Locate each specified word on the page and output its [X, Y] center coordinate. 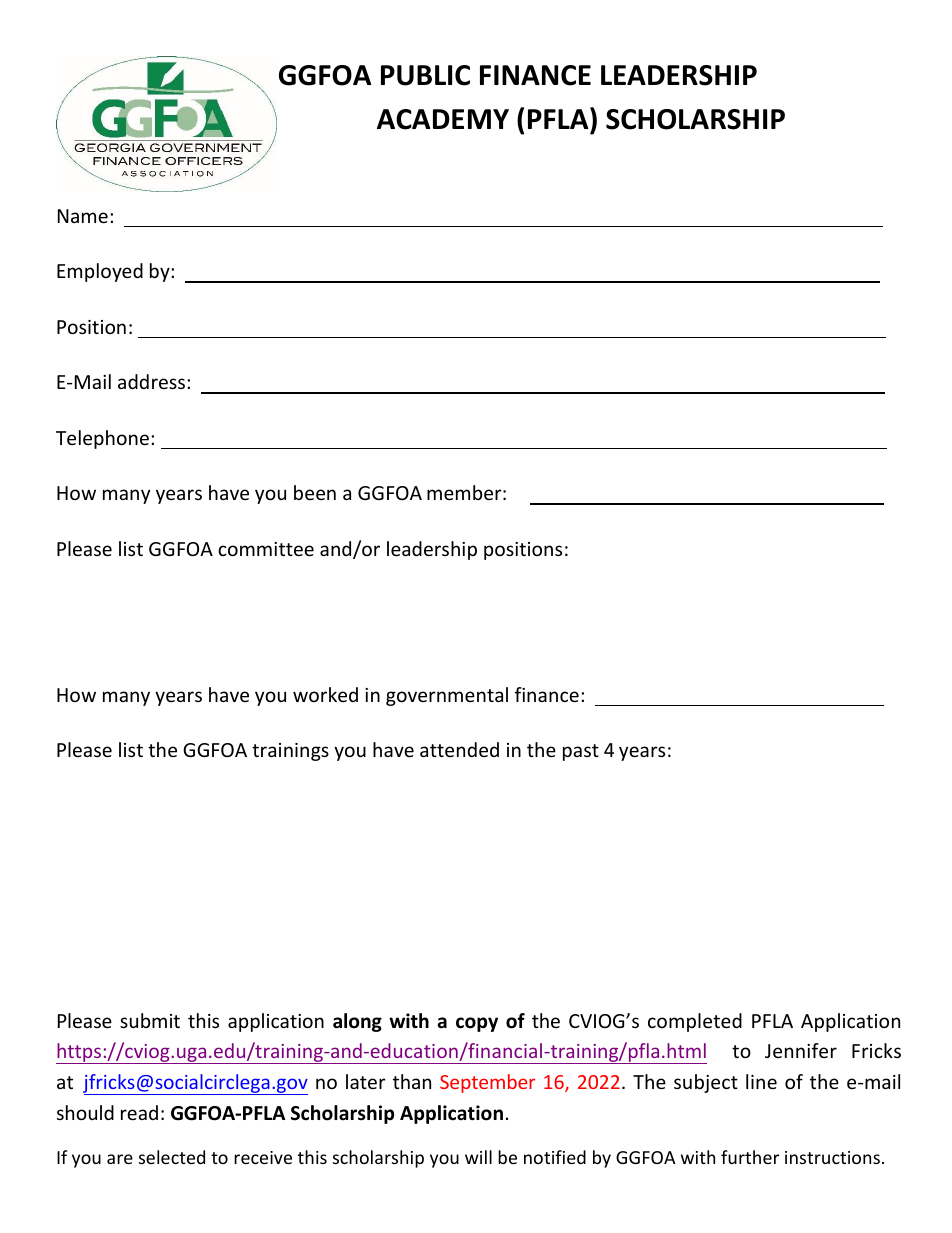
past [581, 752]
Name [83, 216]
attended [459, 749]
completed [695, 1022]
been [315, 492]
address [153, 381]
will [478, 1157]
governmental [447, 696]
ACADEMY [443, 119]
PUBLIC [425, 75]
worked [325, 694]
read [139, 1112]
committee [266, 549]
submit [150, 1020]
